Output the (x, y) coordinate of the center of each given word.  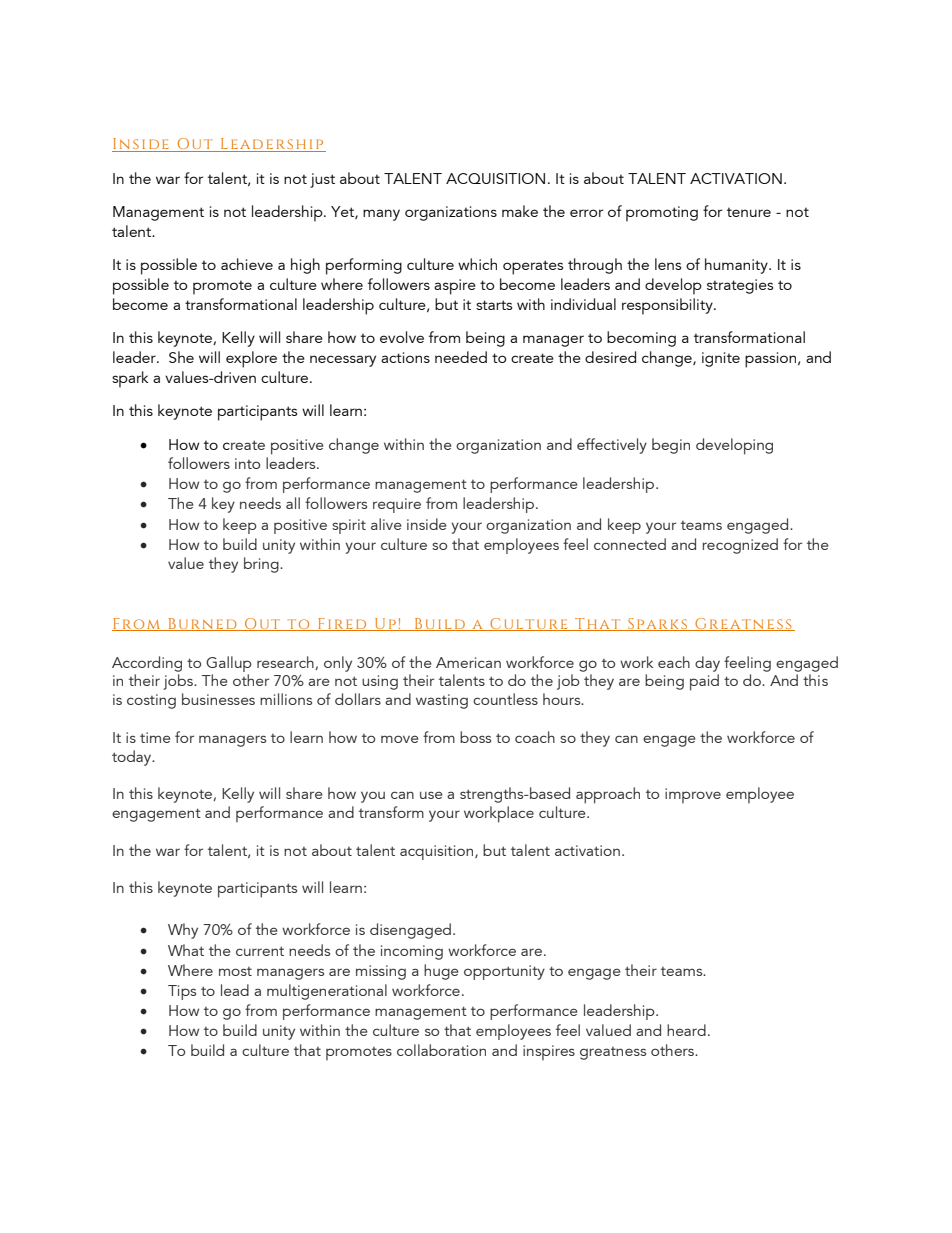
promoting (662, 214)
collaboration (441, 1050)
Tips (182, 992)
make (520, 211)
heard (686, 1030)
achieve (247, 264)
